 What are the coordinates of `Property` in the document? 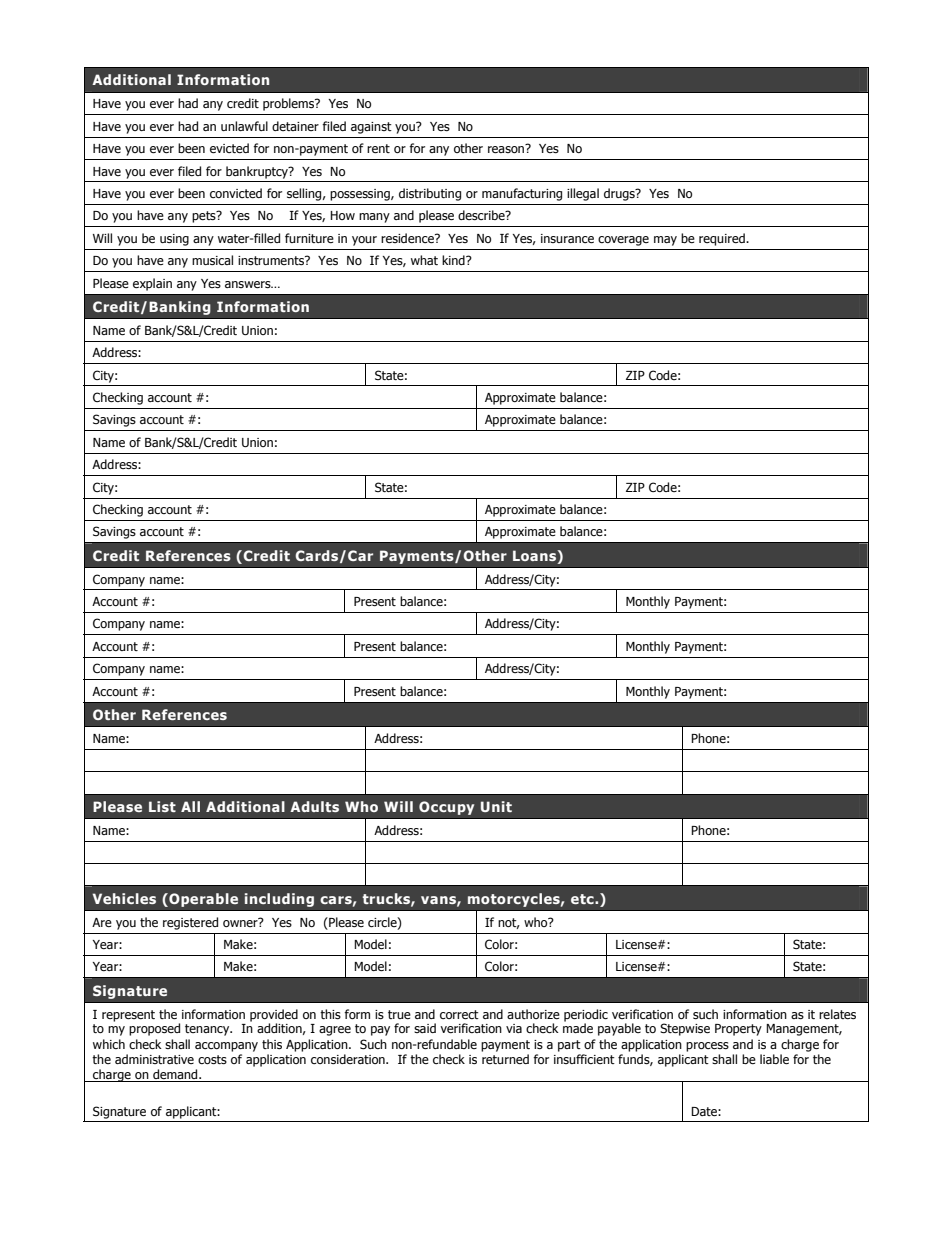 It's located at (738, 1030).
